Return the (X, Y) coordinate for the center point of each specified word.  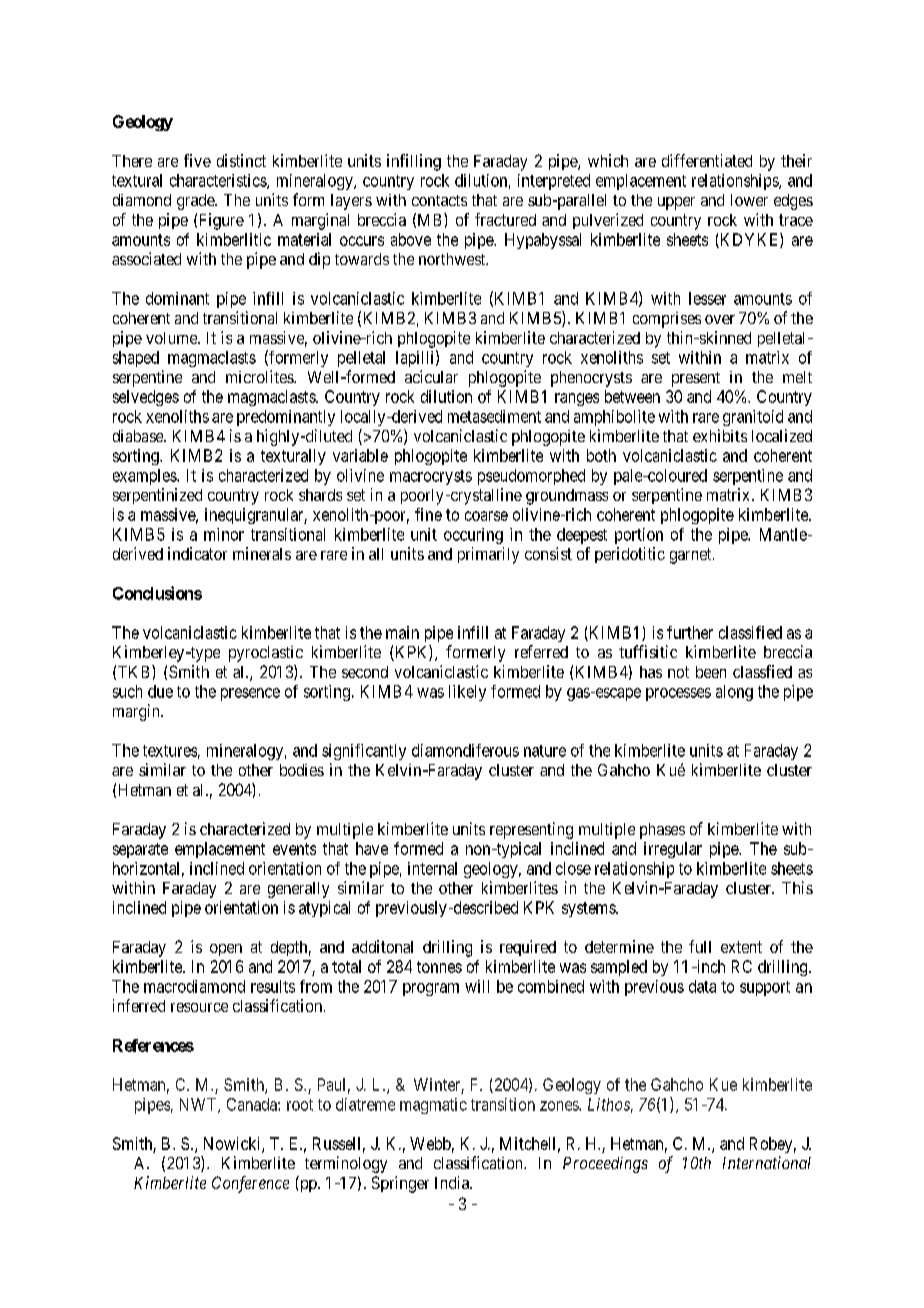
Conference (250, 1184)
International (767, 1162)
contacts (439, 200)
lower (749, 200)
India (453, 1182)
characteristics (219, 181)
